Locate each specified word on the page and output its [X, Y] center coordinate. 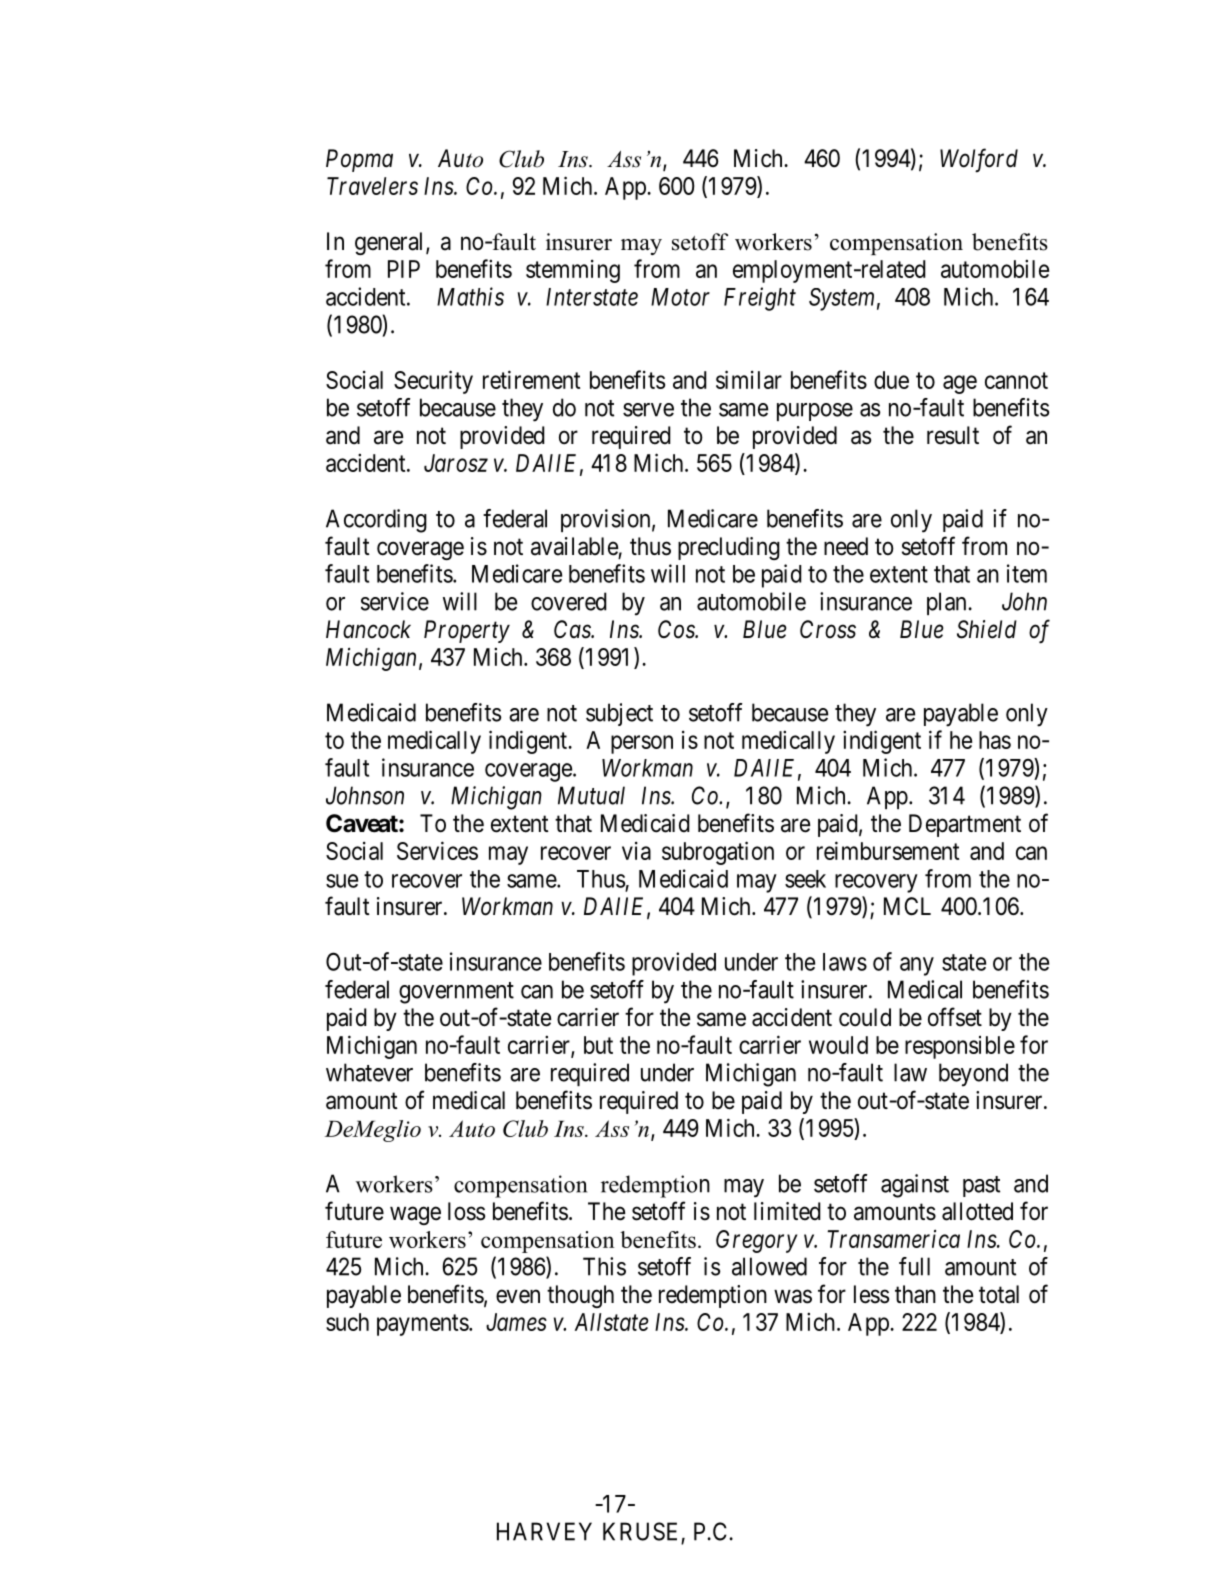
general [391, 243]
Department [965, 825]
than [915, 1294]
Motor [680, 297]
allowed [769, 1266]
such [347, 1322]
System [841, 299]
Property [467, 631]
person [642, 744]
